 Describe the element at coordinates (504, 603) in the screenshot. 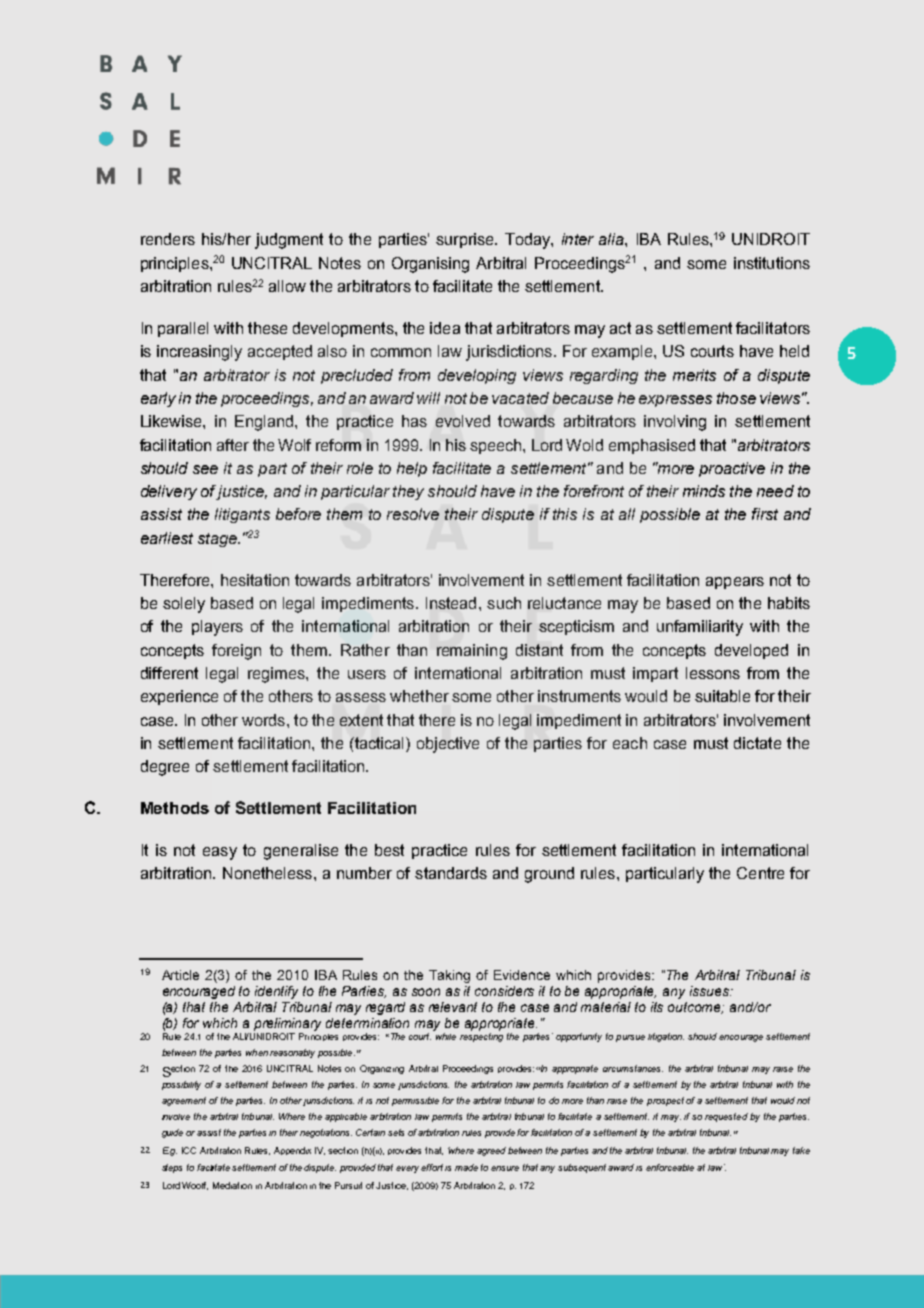

I see `such` at that location.
